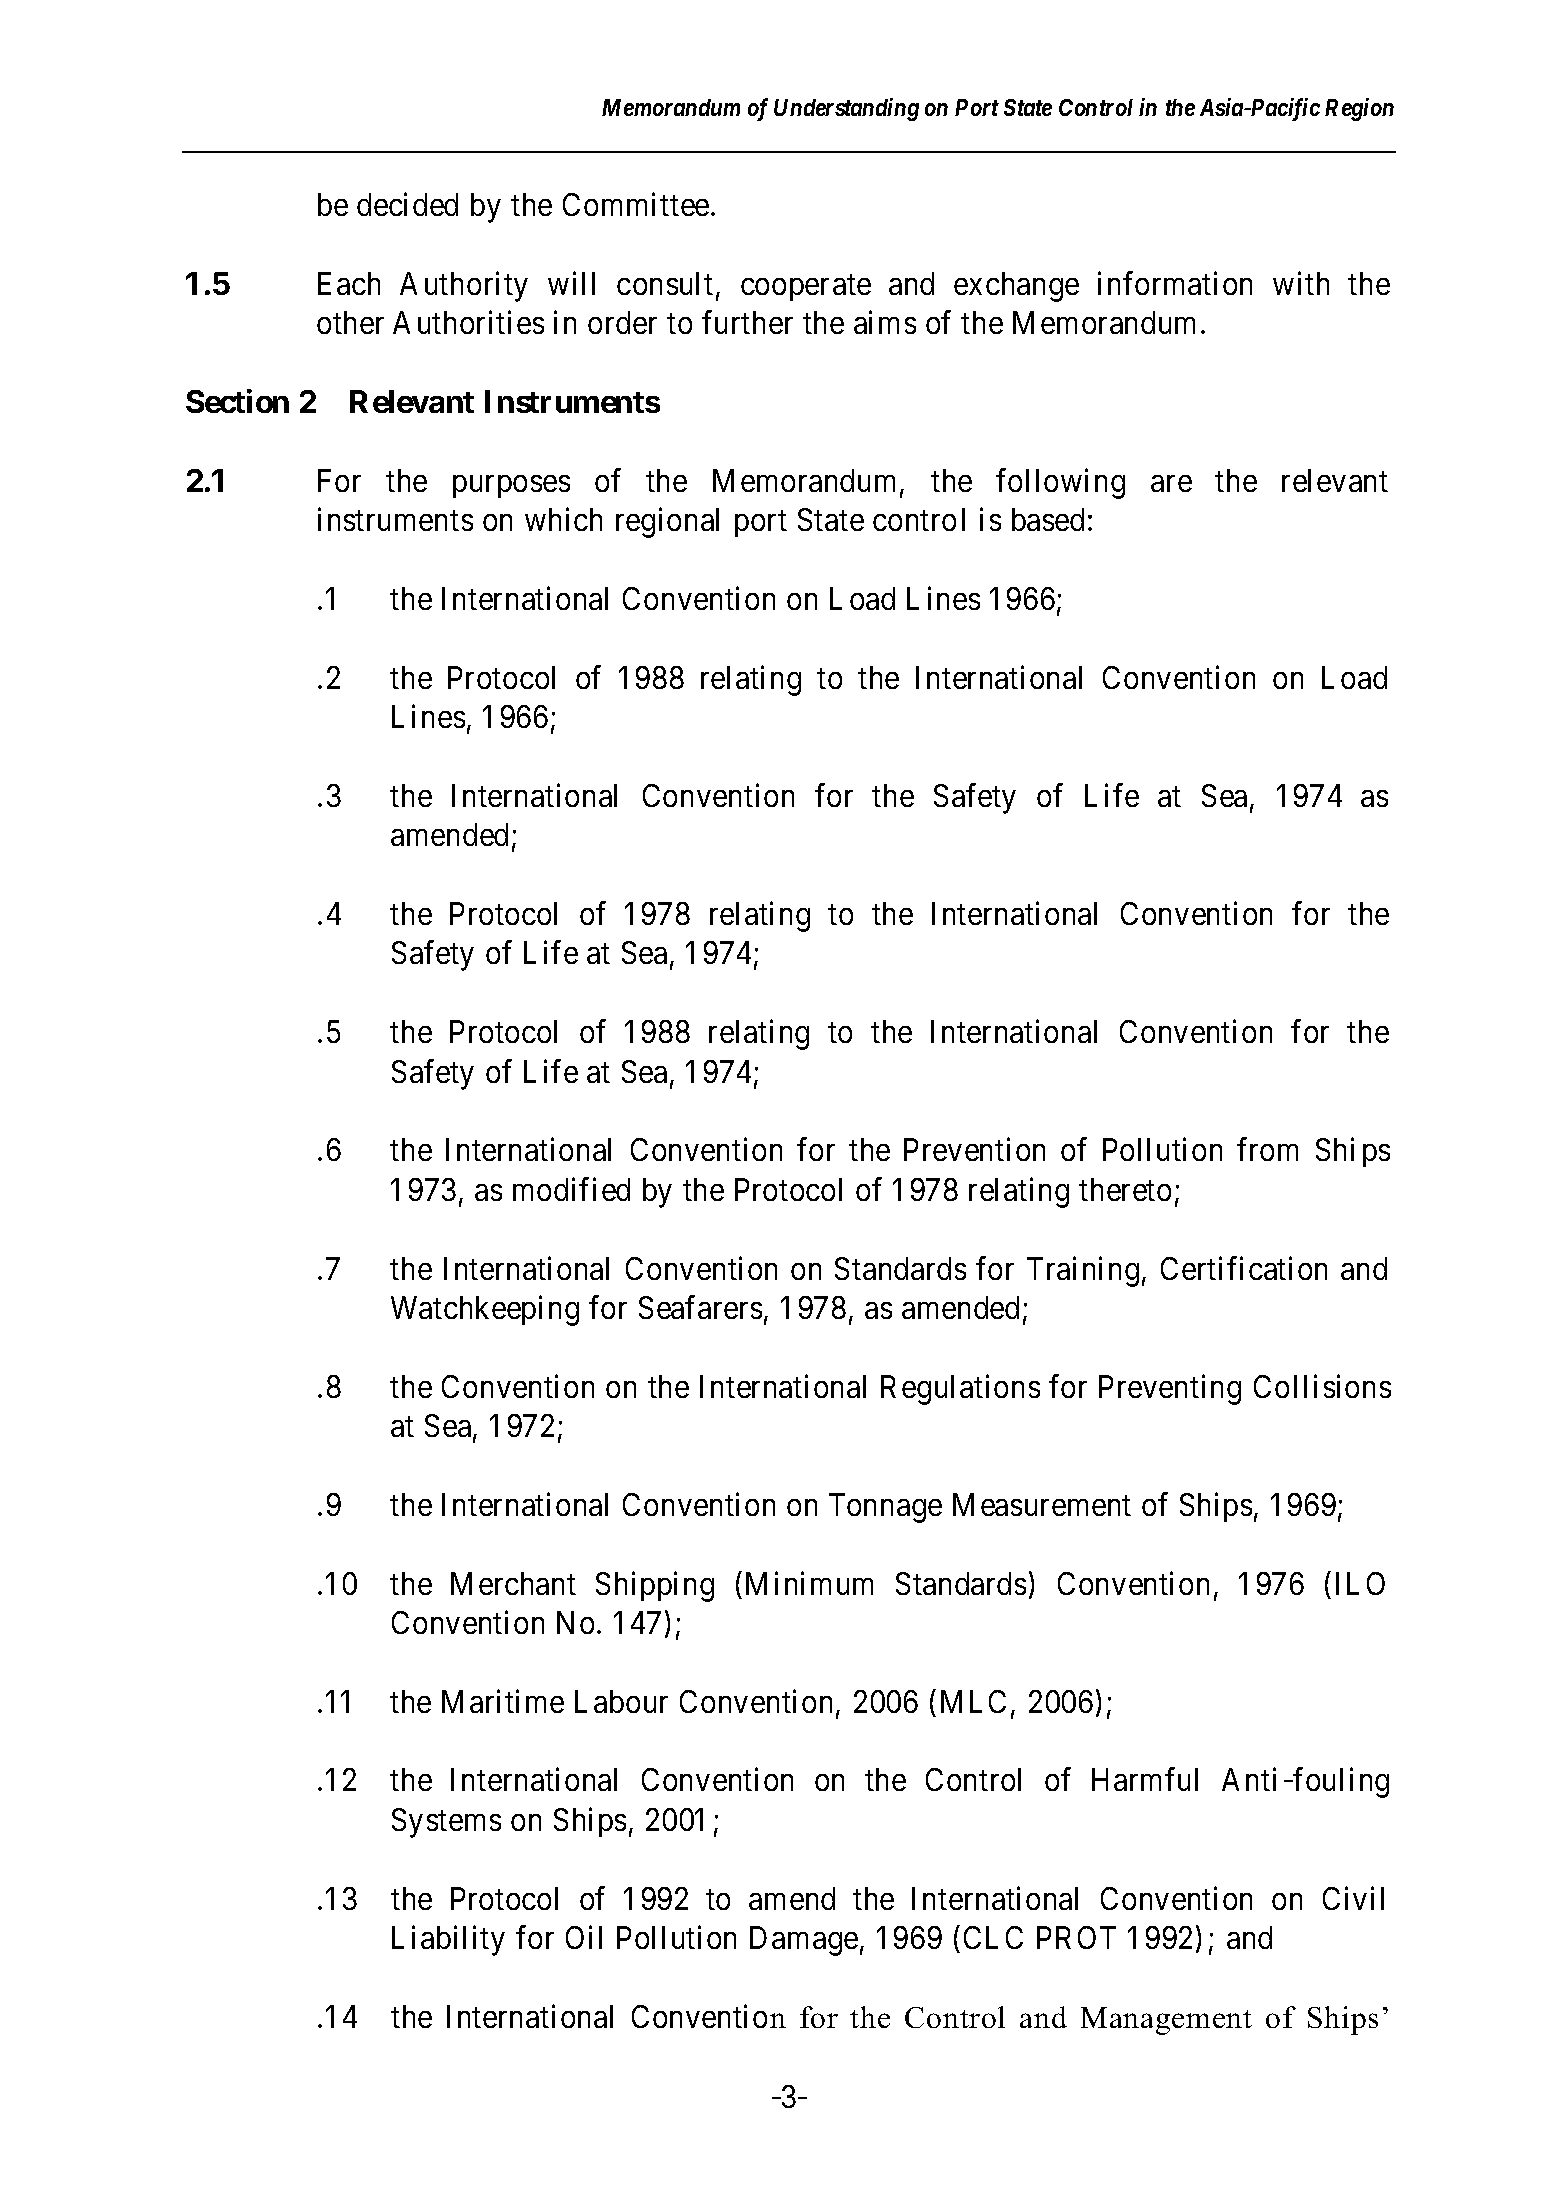  Describe the element at coordinates (448, 1940) in the screenshot. I see `Liability` at that location.
